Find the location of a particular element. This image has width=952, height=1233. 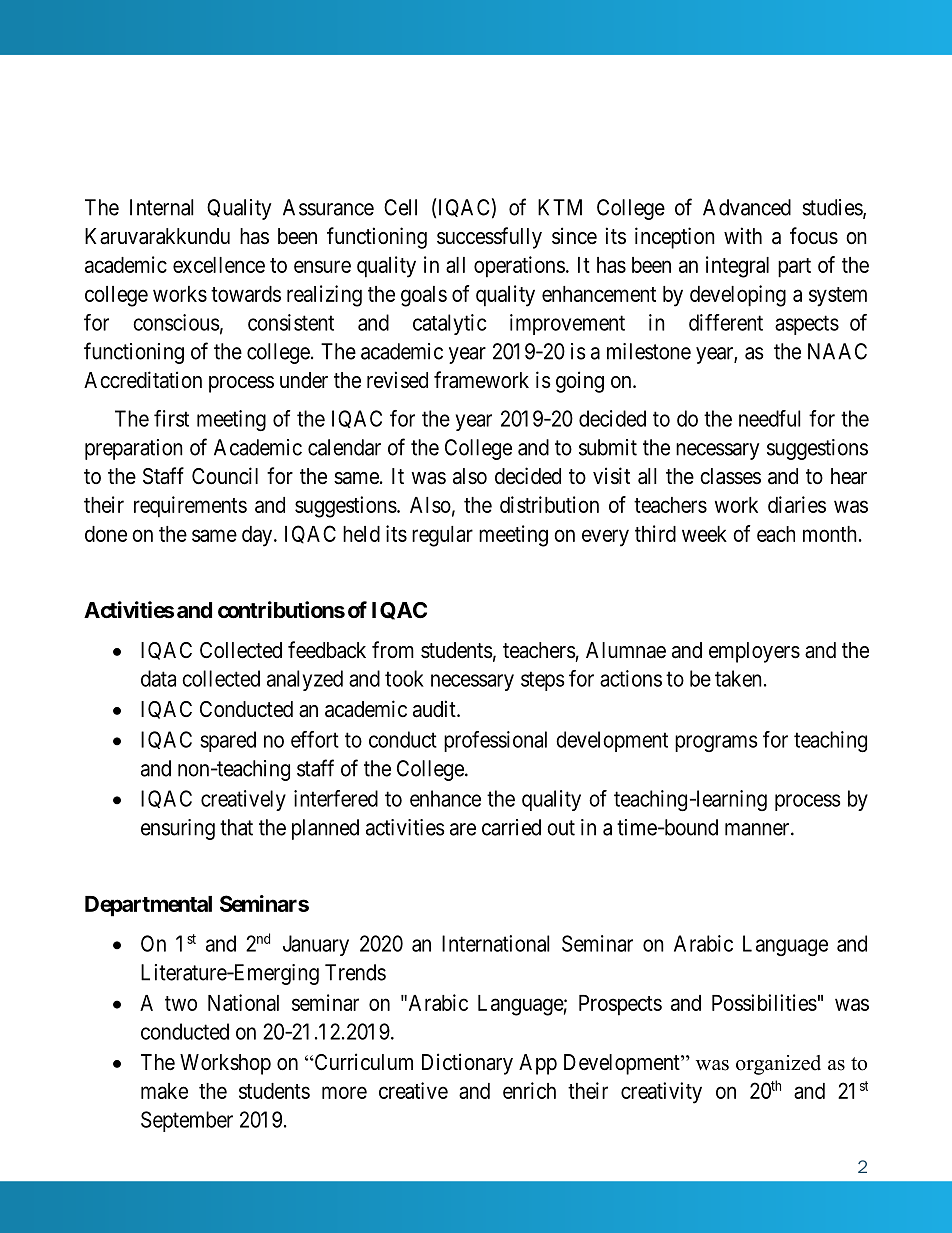

with is located at coordinates (743, 235).
